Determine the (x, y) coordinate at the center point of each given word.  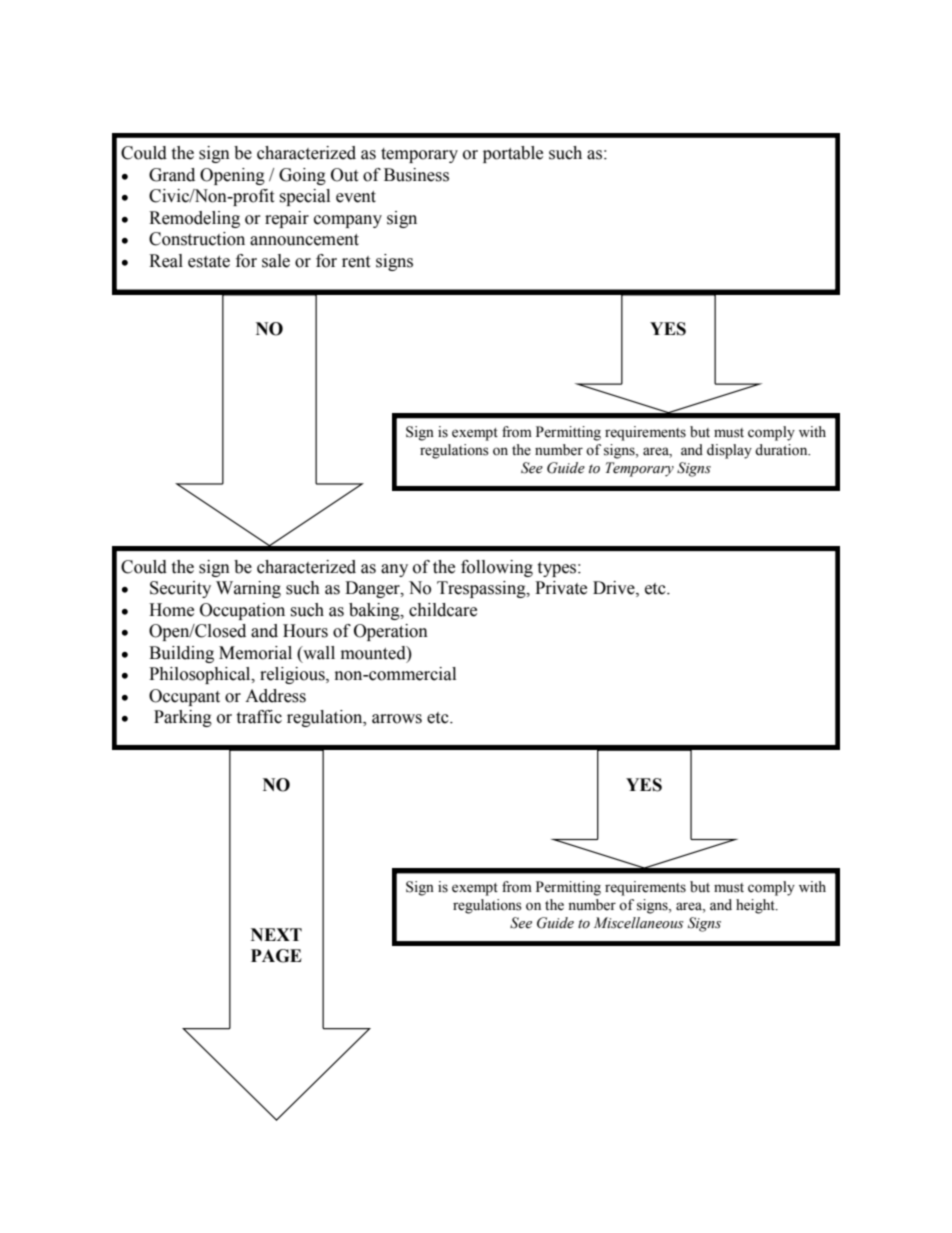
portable (513, 154)
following (497, 568)
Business (416, 175)
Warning (248, 589)
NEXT (276, 934)
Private (561, 588)
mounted (374, 653)
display (729, 451)
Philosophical (201, 675)
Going (302, 176)
